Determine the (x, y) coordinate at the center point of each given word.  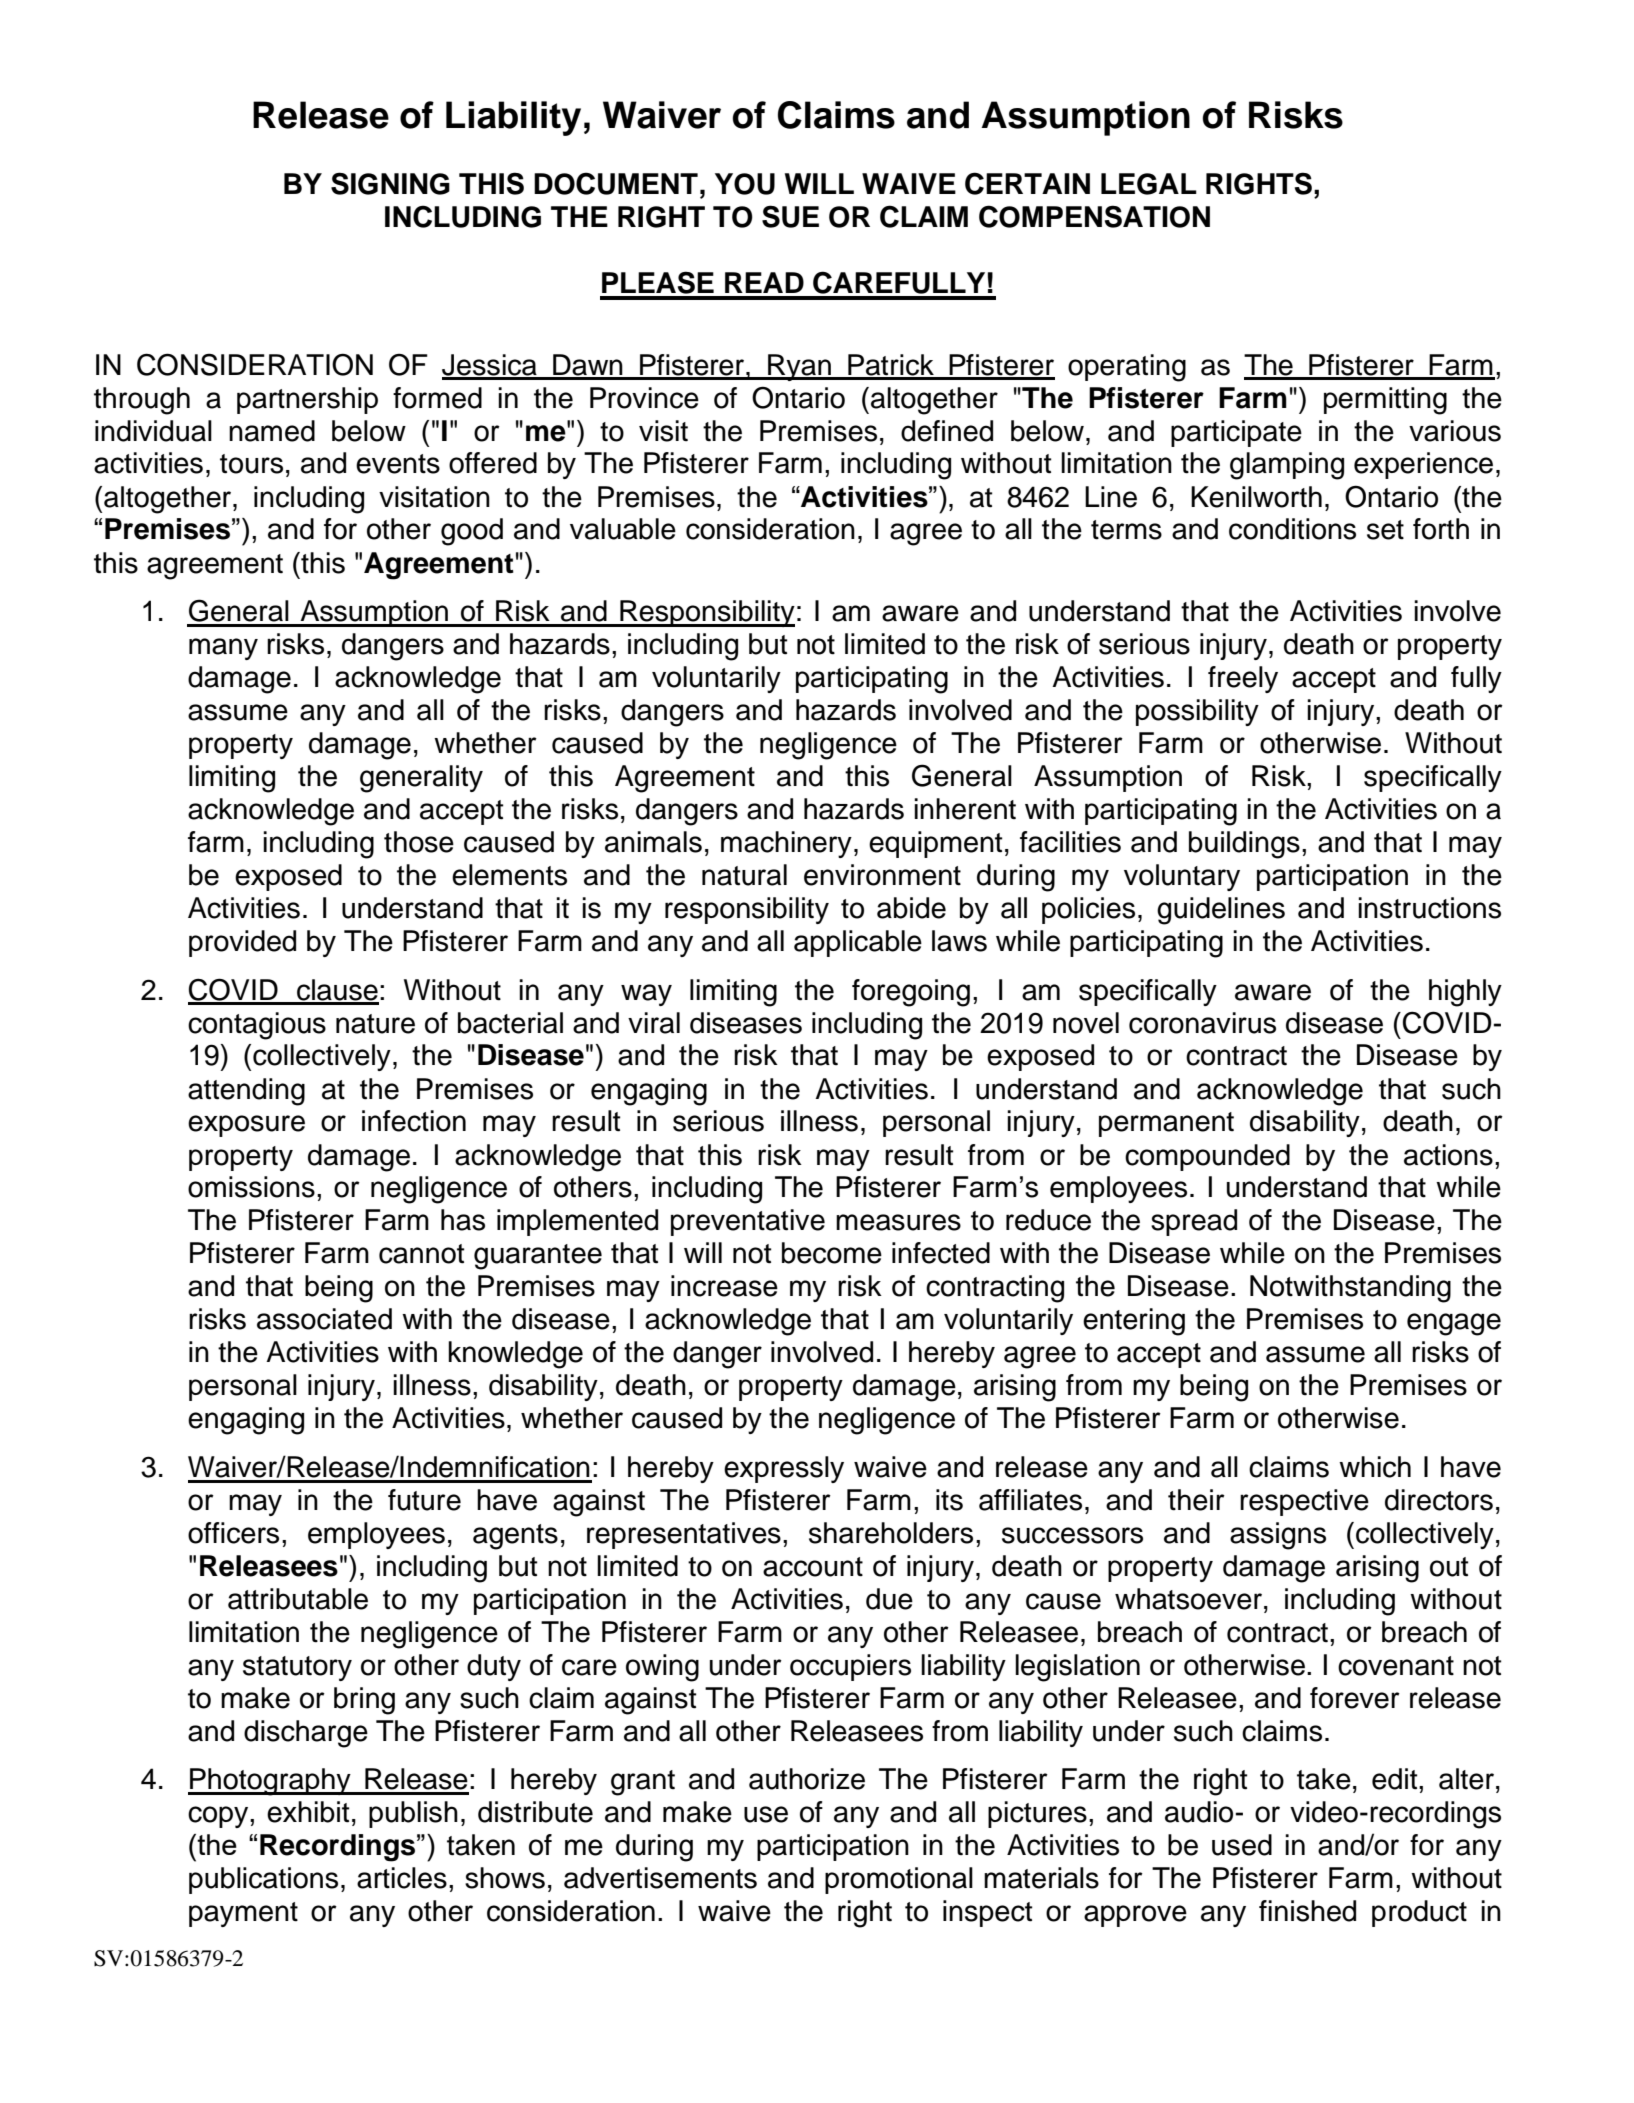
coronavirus (1202, 1023)
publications (263, 1880)
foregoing (911, 993)
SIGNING (390, 183)
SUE (790, 216)
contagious (257, 1026)
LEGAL (1149, 184)
